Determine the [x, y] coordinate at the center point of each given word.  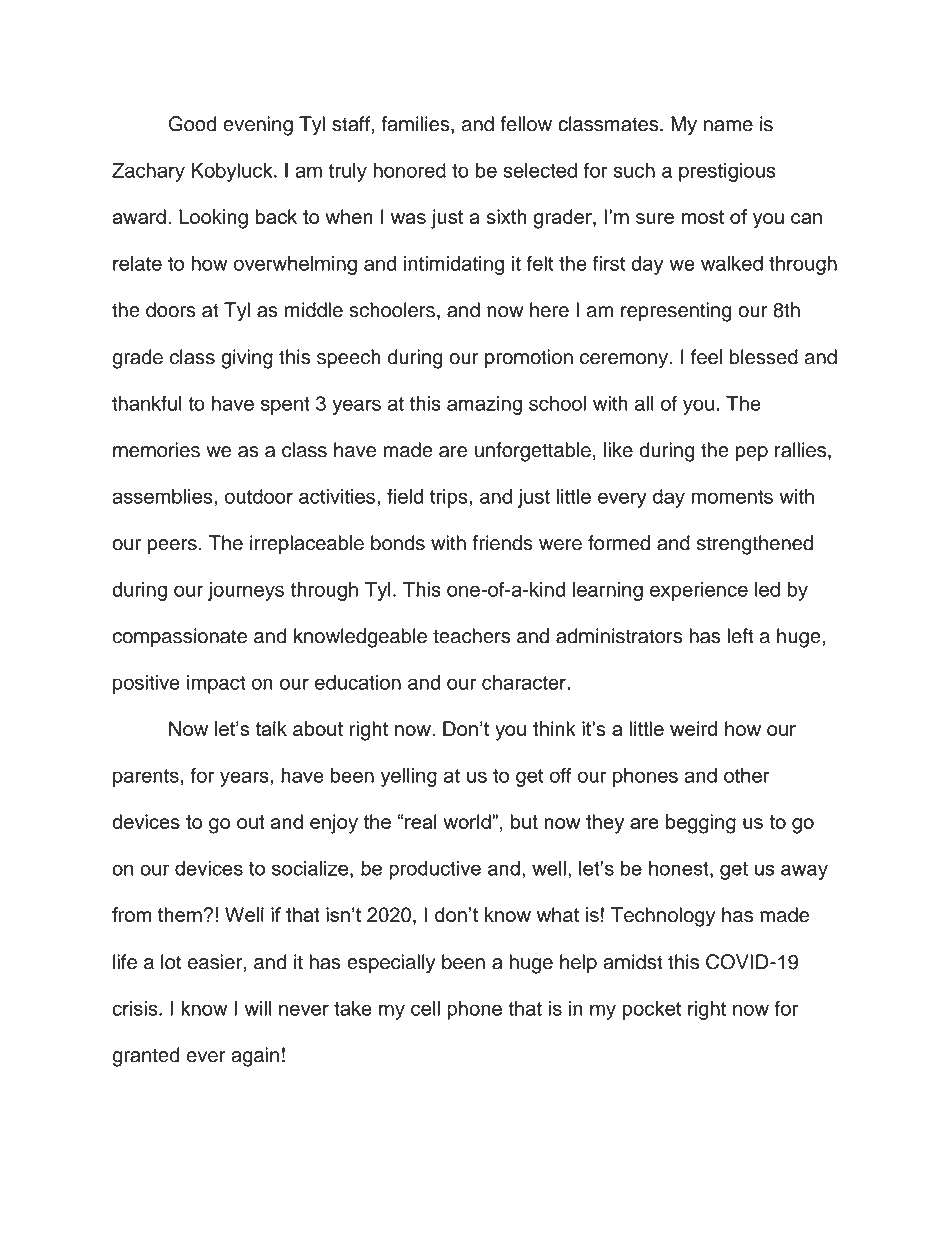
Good [192, 124]
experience [699, 591]
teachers [472, 636]
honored [409, 170]
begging [701, 824]
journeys [246, 591]
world [468, 821]
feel [706, 357]
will [258, 1008]
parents [146, 778]
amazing [484, 405]
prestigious [727, 172]
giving [247, 359]
